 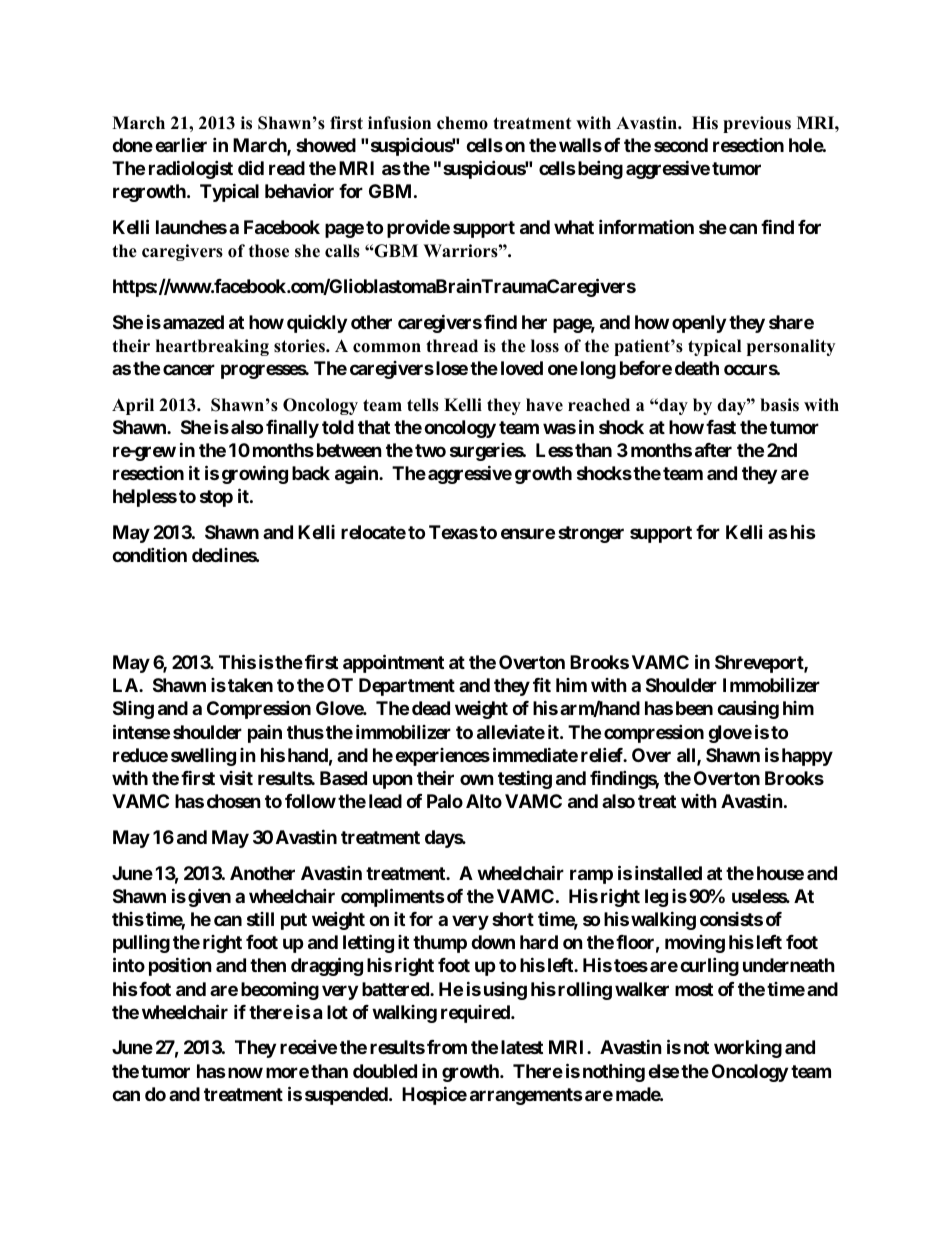 What do you see at coordinates (203, 756) in the page?
I see `swelling` at bounding box center [203, 756].
